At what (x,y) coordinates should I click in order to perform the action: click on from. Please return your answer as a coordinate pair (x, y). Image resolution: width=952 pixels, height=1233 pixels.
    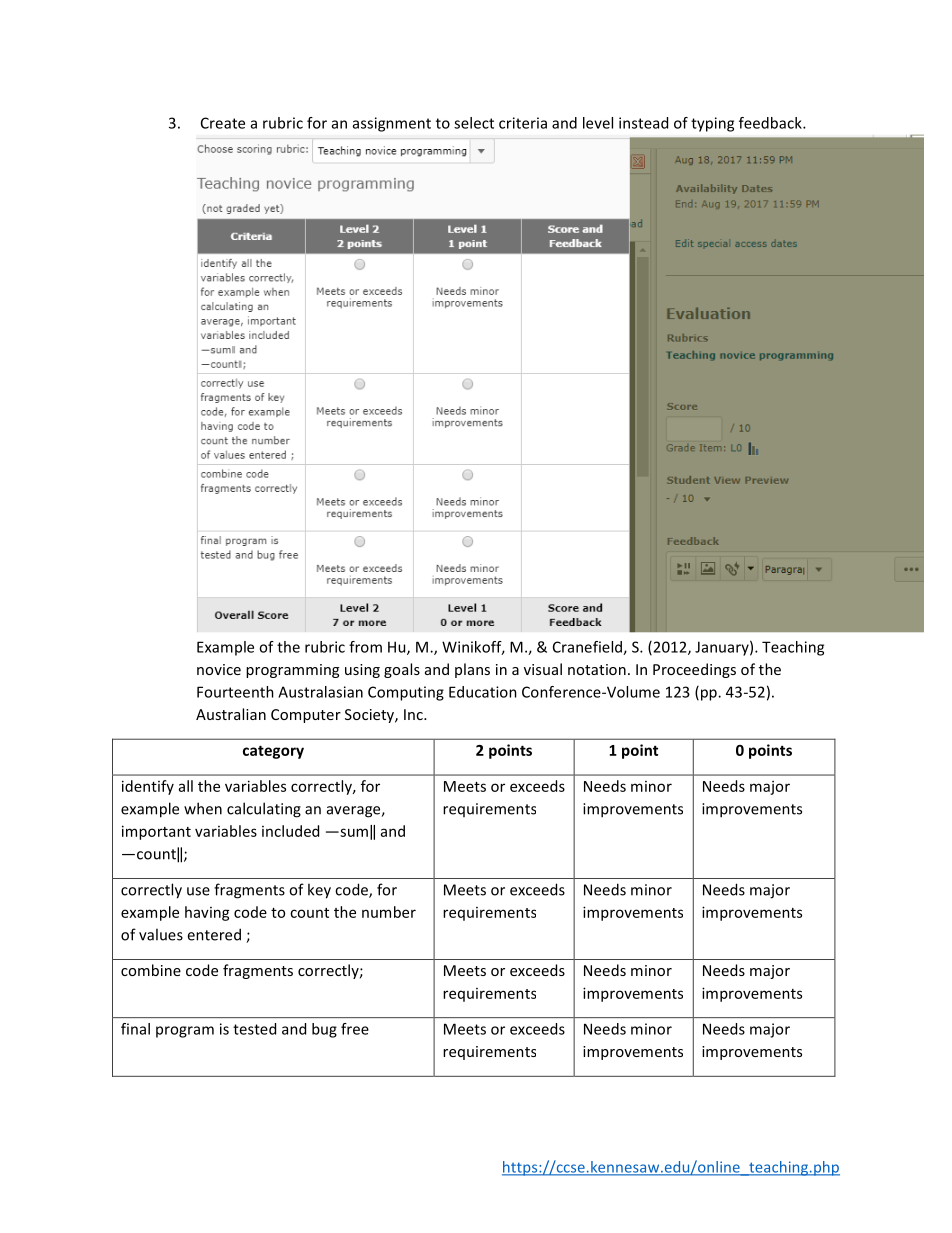
    Looking at the image, I should click on (365, 647).
